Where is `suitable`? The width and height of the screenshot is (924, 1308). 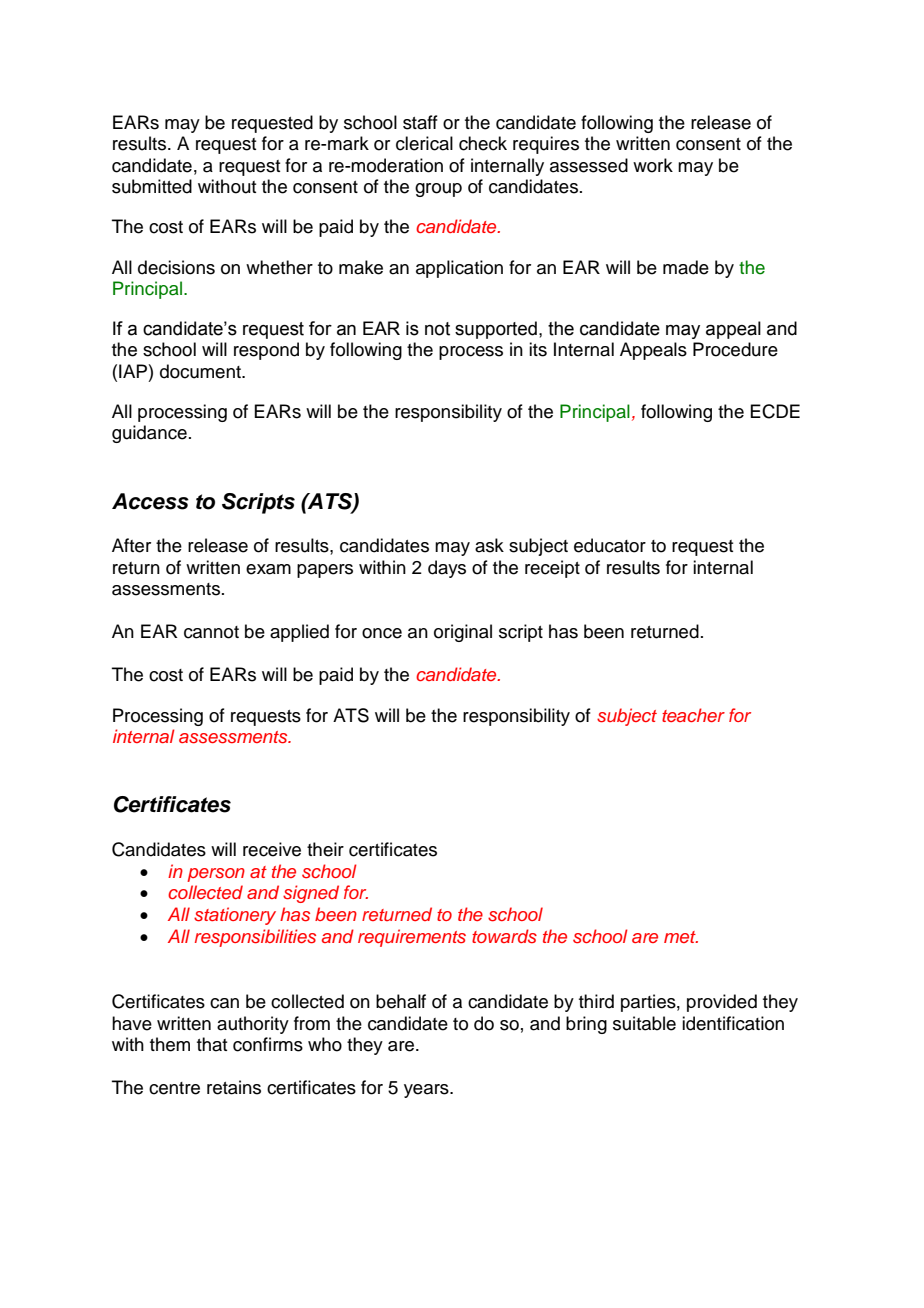 suitable is located at coordinates (644, 1023).
